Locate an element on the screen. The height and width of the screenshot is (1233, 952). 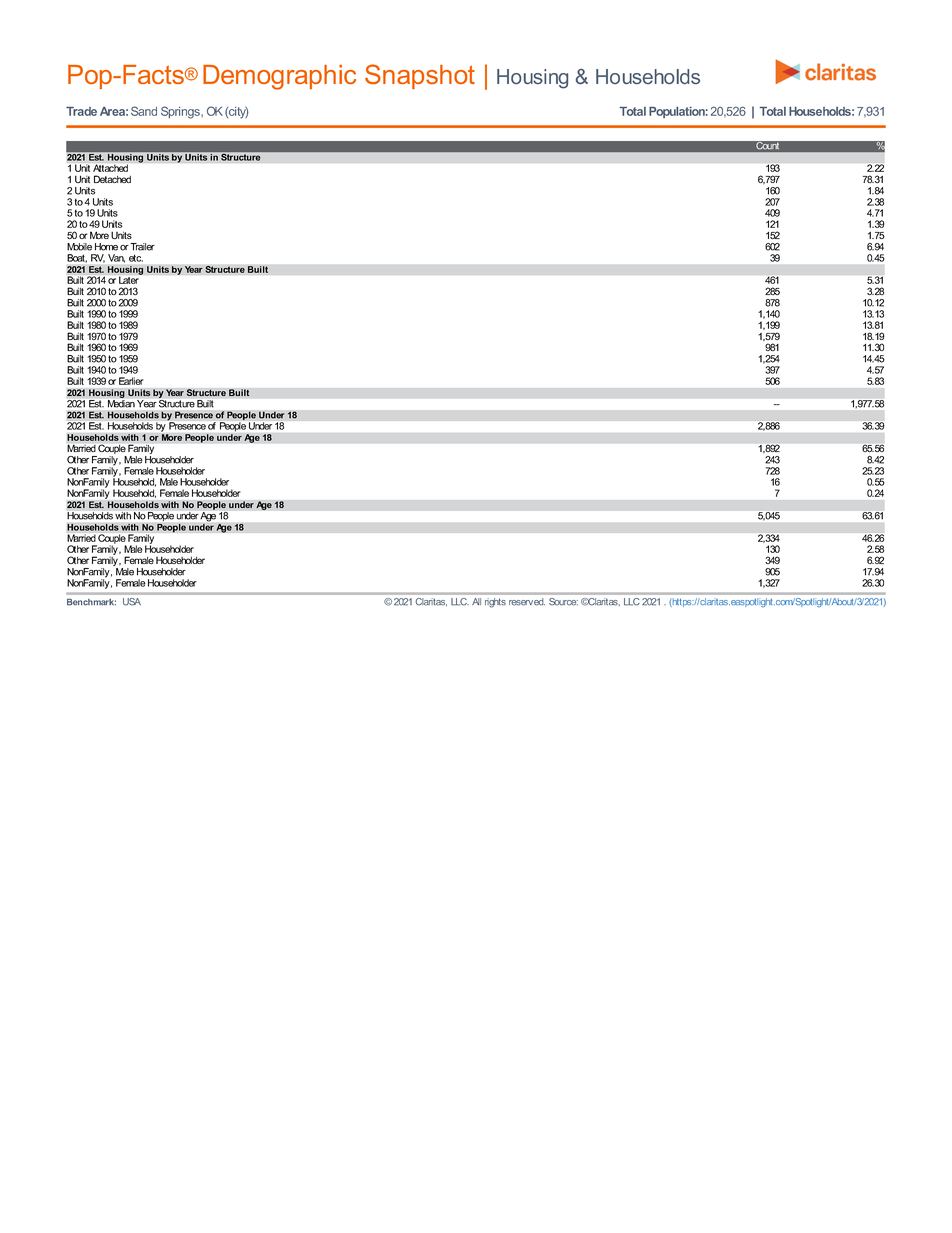
Trailer is located at coordinates (142, 247).
